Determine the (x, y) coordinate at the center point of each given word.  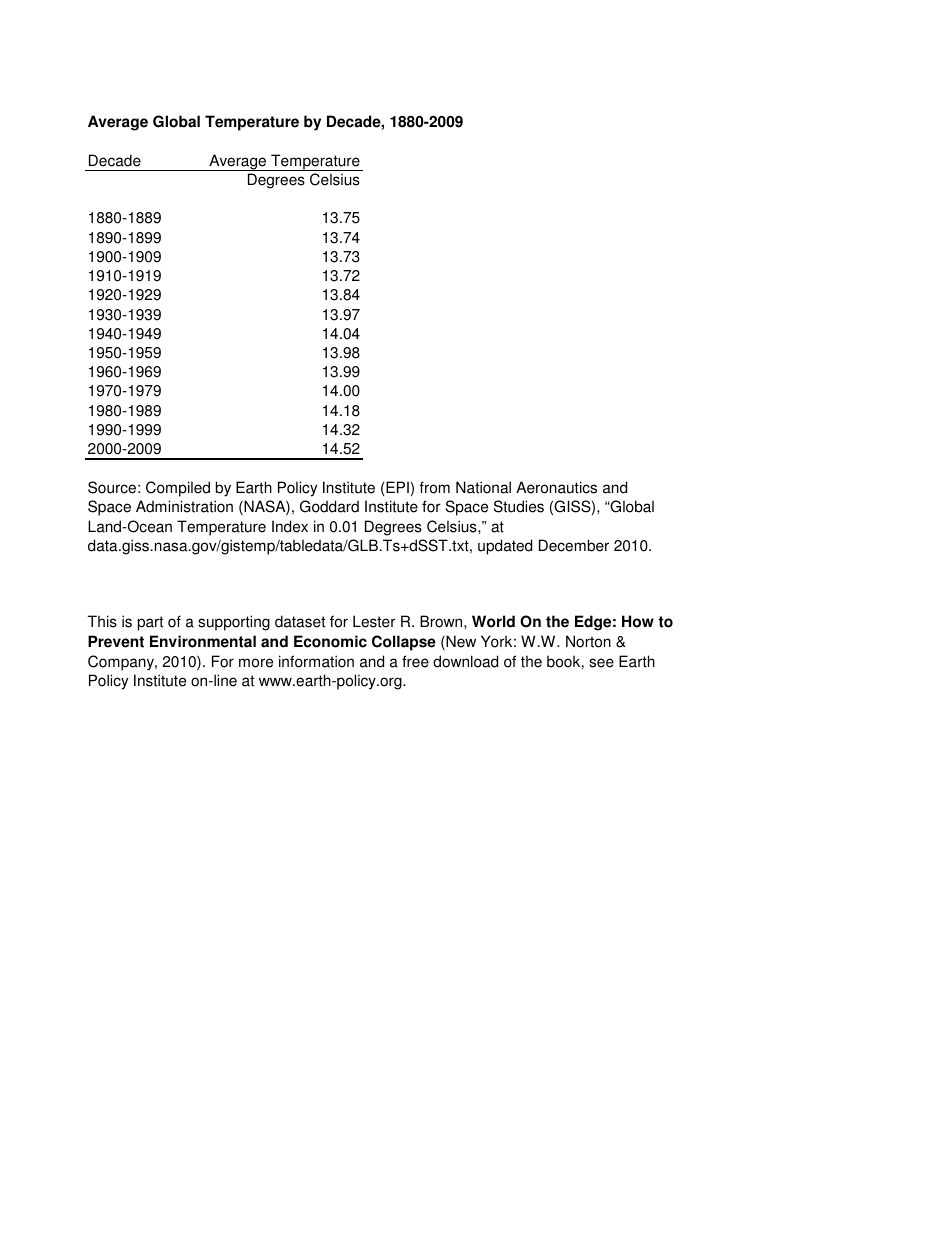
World (493, 621)
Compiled (178, 489)
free (415, 661)
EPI (397, 487)
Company (122, 663)
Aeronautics (556, 487)
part (150, 623)
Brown (442, 621)
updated (505, 547)
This (102, 621)
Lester (374, 621)
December (574, 545)
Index (290, 526)
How (638, 621)
